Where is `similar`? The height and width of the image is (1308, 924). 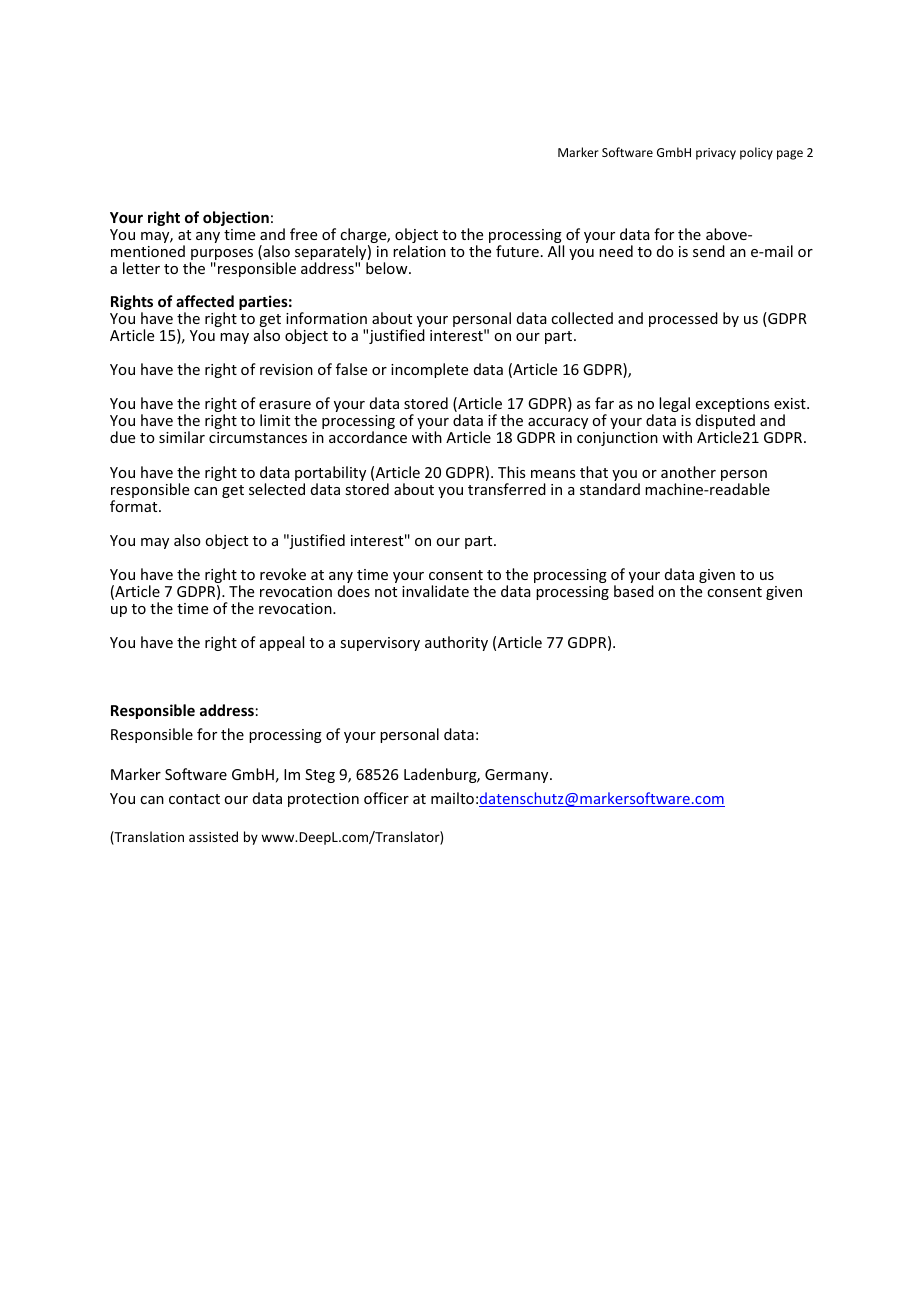
similar is located at coordinates (182, 437).
